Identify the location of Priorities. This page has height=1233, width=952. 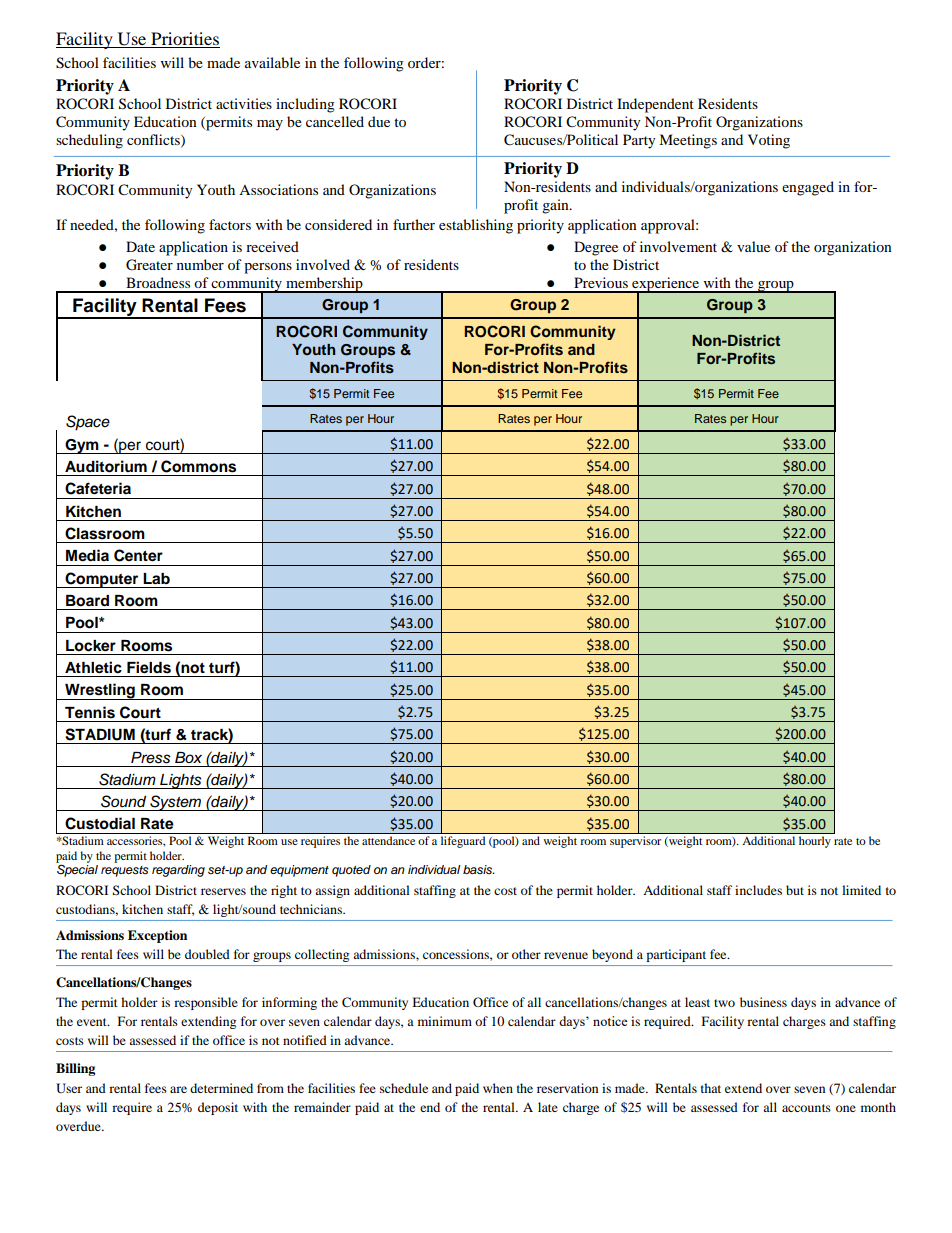
(184, 40).
